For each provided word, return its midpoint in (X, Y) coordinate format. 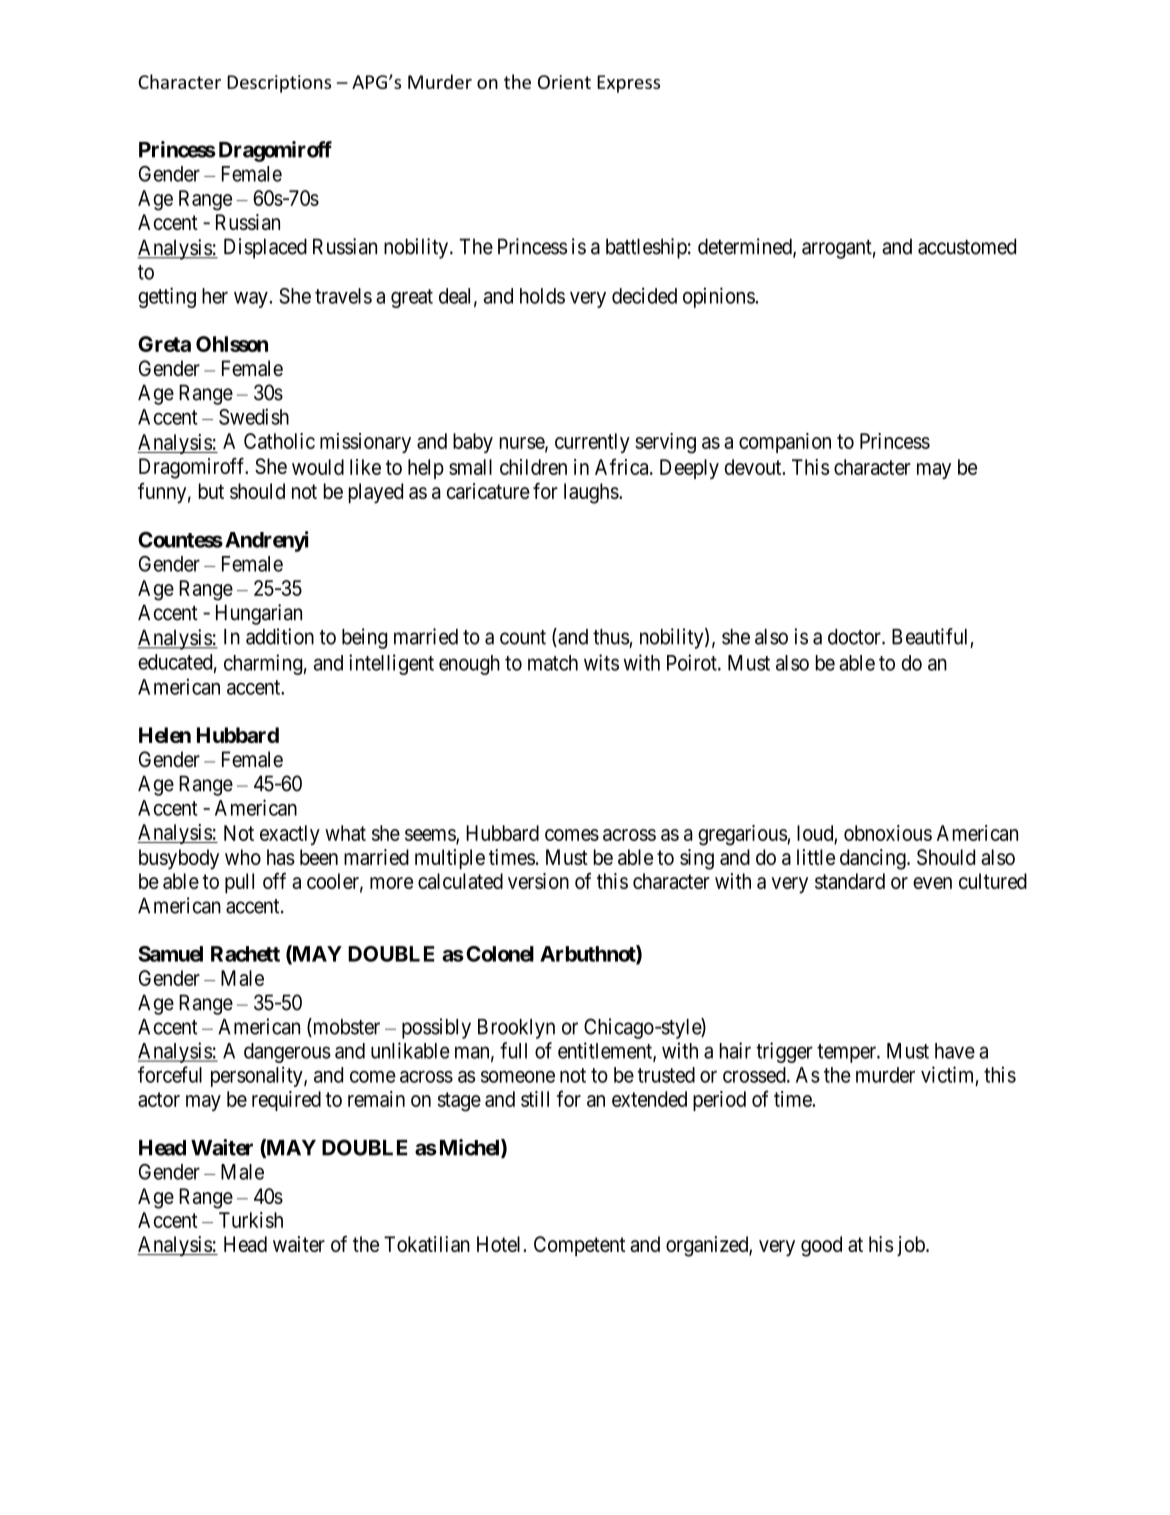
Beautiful (929, 636)
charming (263, 664)
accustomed (967, 246)
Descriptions (279, 84)
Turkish (251, 1220)
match (553, 663)
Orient (564, 82)
